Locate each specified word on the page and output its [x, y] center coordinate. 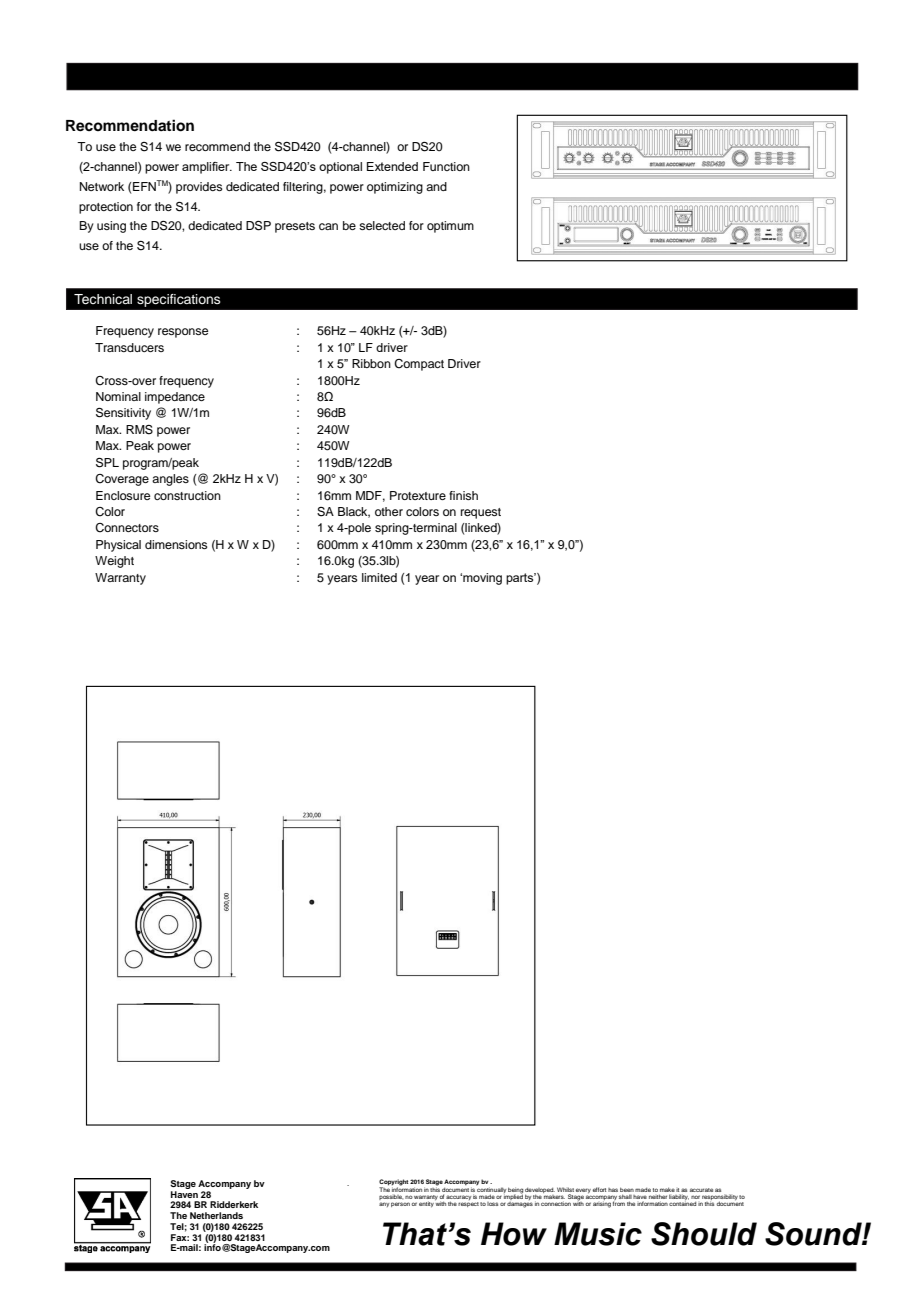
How [514, 1234]
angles [170, 480]
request [481, 513]
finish [463, 495]
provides [199, 188]
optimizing [395, 188]
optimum [450, 227]
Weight [114, 562]
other [389, 511]
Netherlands [216, 1215]
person [400, 1204]
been [627, 1189]
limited [379, 577]
